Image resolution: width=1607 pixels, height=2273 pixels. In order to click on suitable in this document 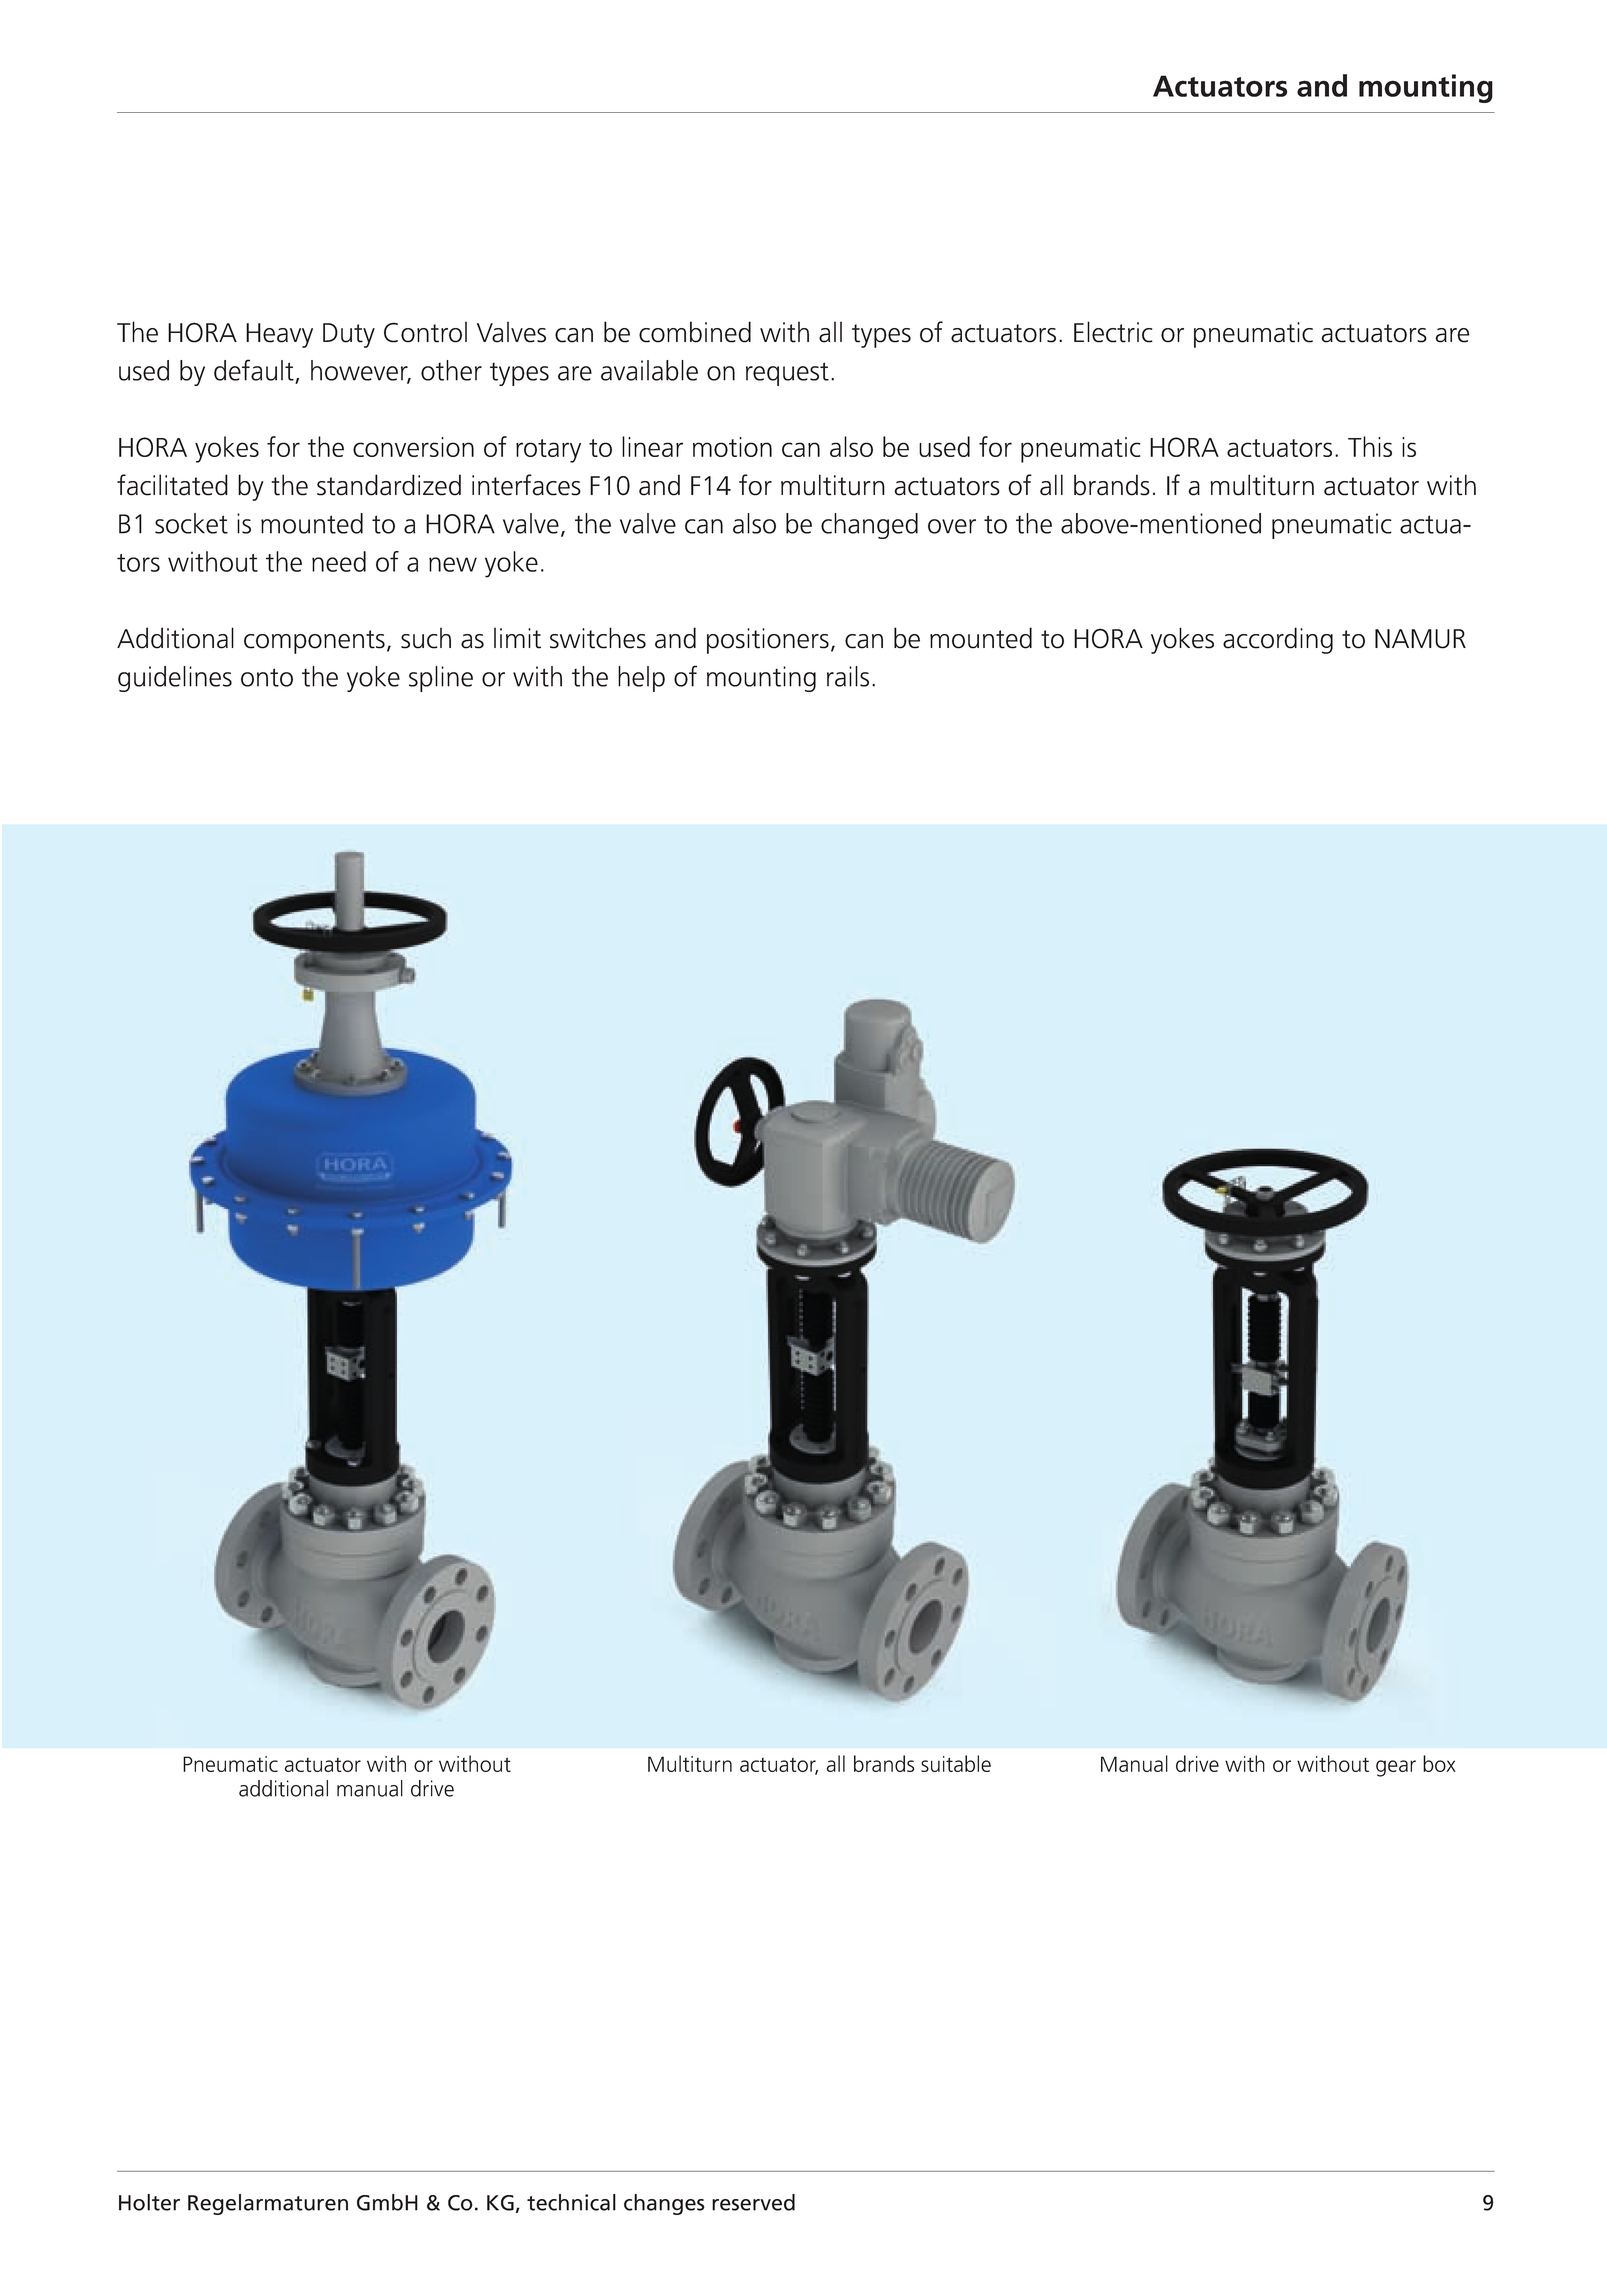, I will do `click(956, 1763)`.
